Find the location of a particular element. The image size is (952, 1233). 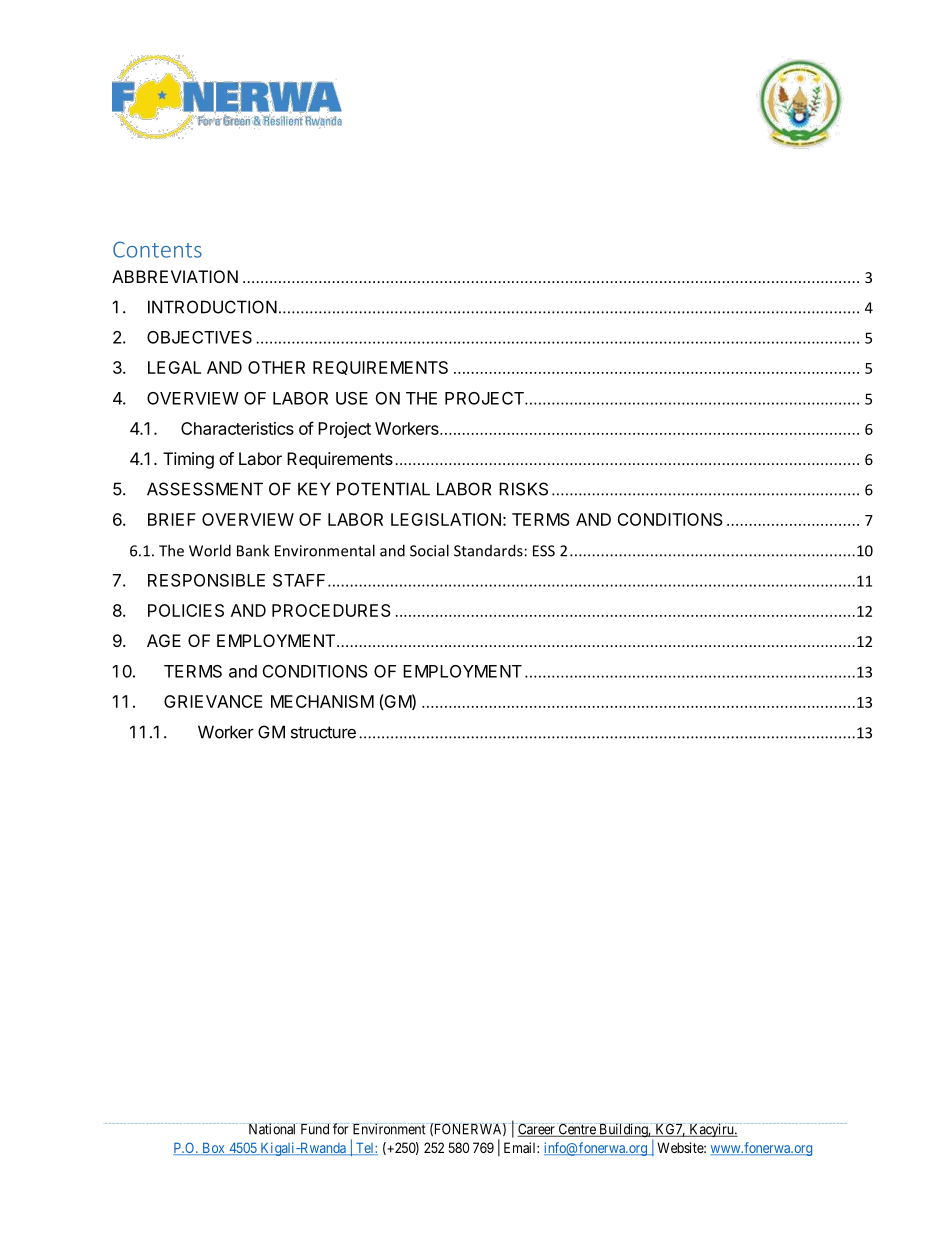

POTENTIAL is located at coordinates (383, 489).
